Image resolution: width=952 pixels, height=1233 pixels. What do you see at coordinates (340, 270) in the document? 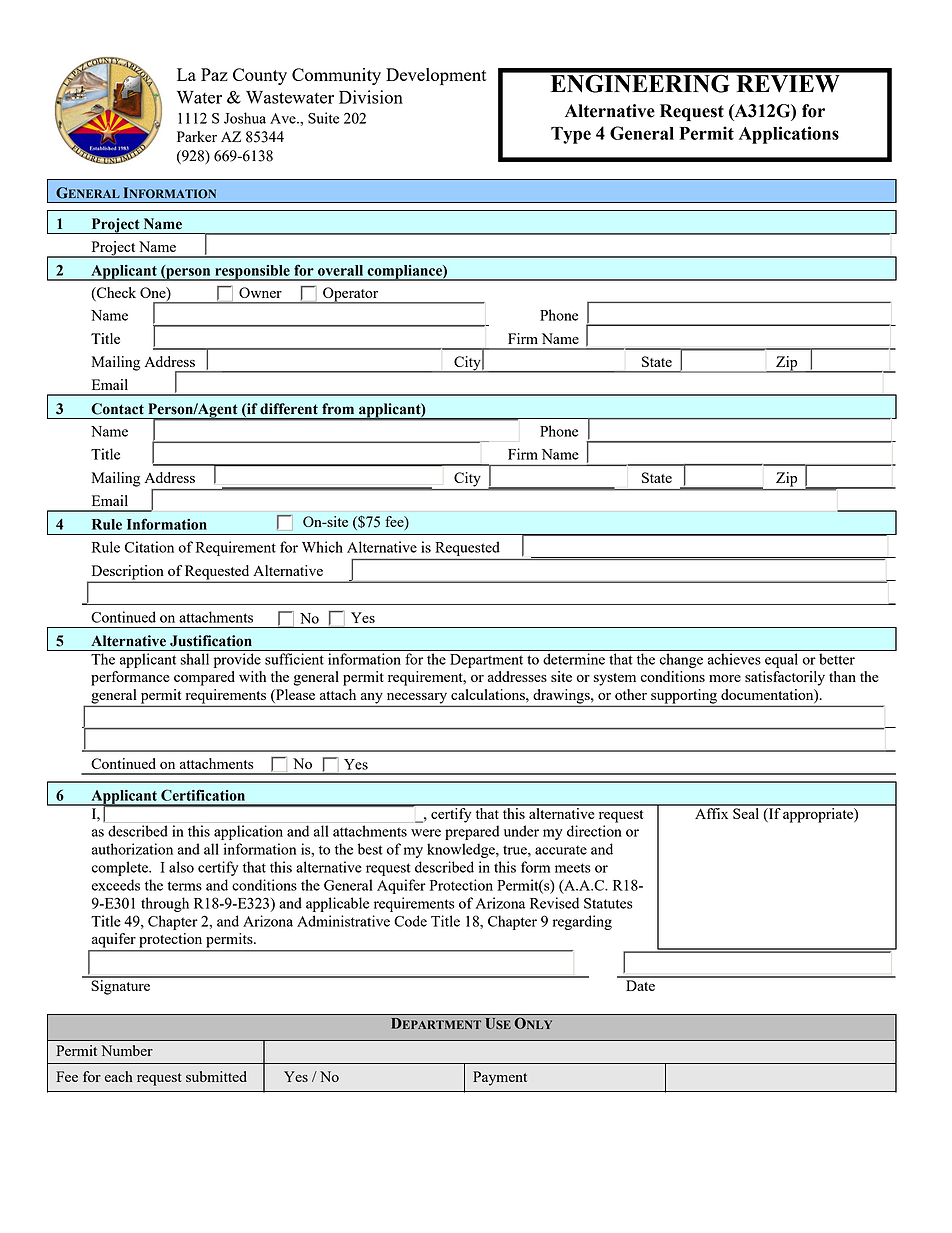
I see `overall` at bounding box center [340, 270].
